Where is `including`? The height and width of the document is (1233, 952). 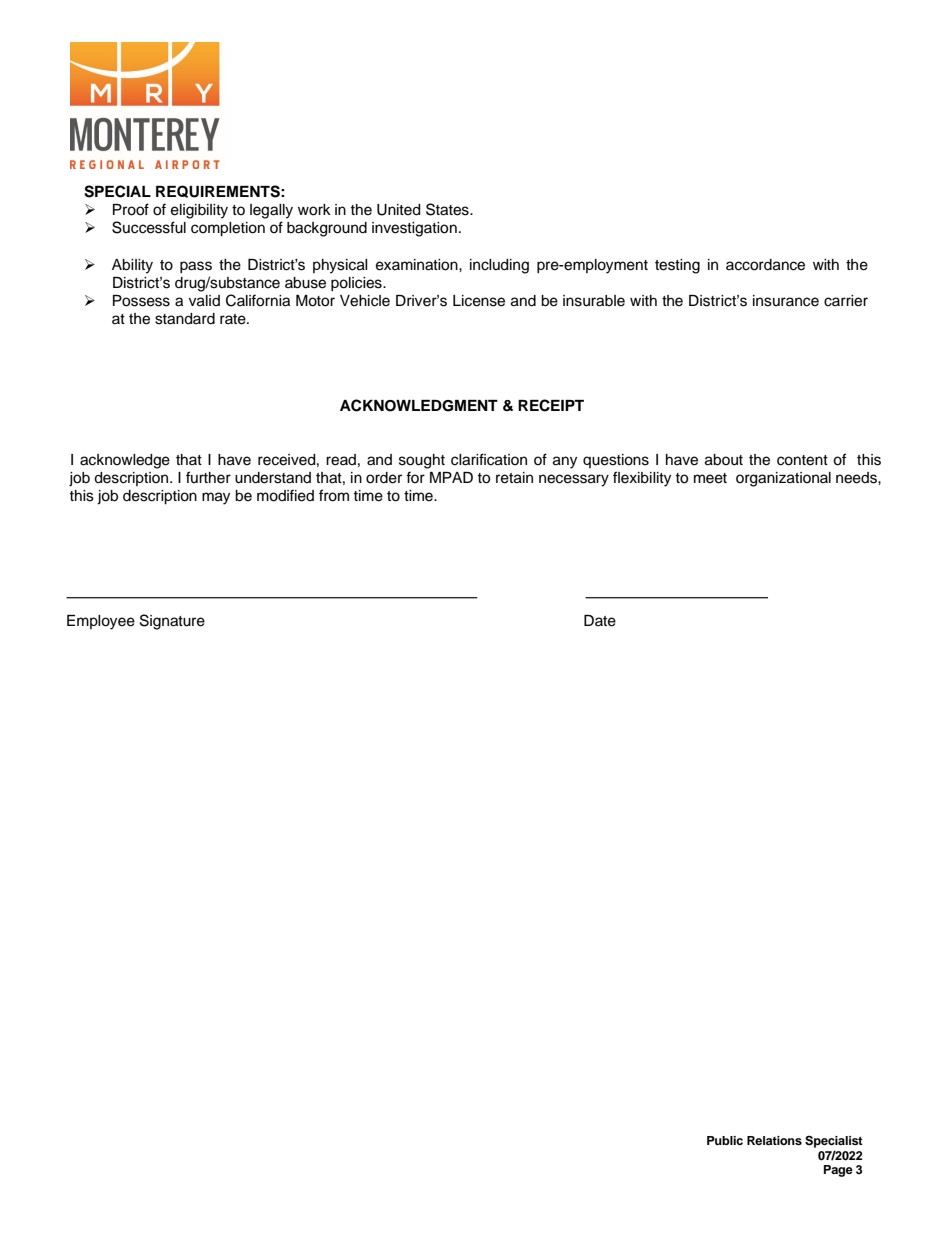
including is located at coordinates (499, 266).
